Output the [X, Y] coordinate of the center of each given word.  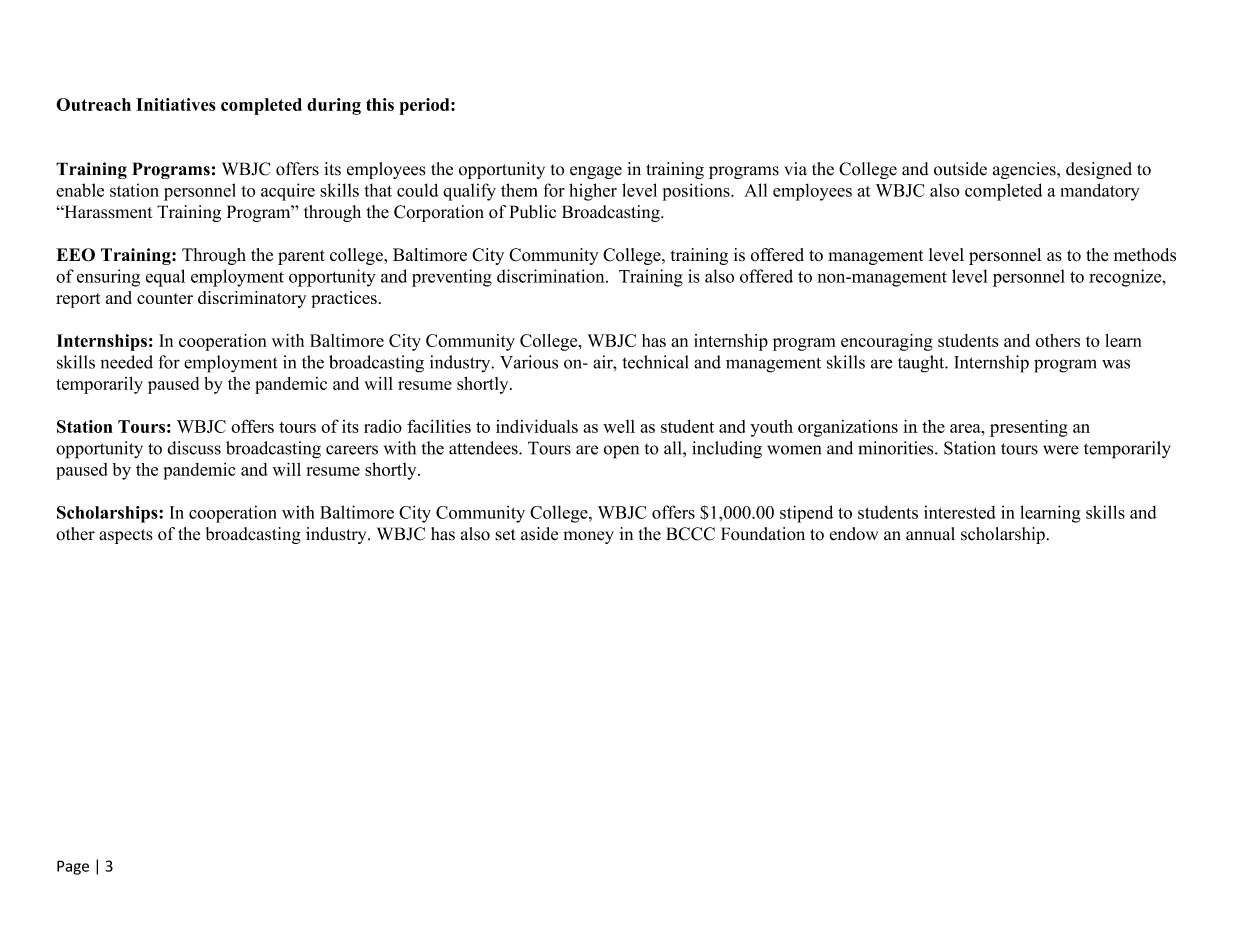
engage [596, 172]
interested [960, 512]
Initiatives [176, 104]
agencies [1025, 170]
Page [73, 867]
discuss [194, 448]
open [621, 452]
